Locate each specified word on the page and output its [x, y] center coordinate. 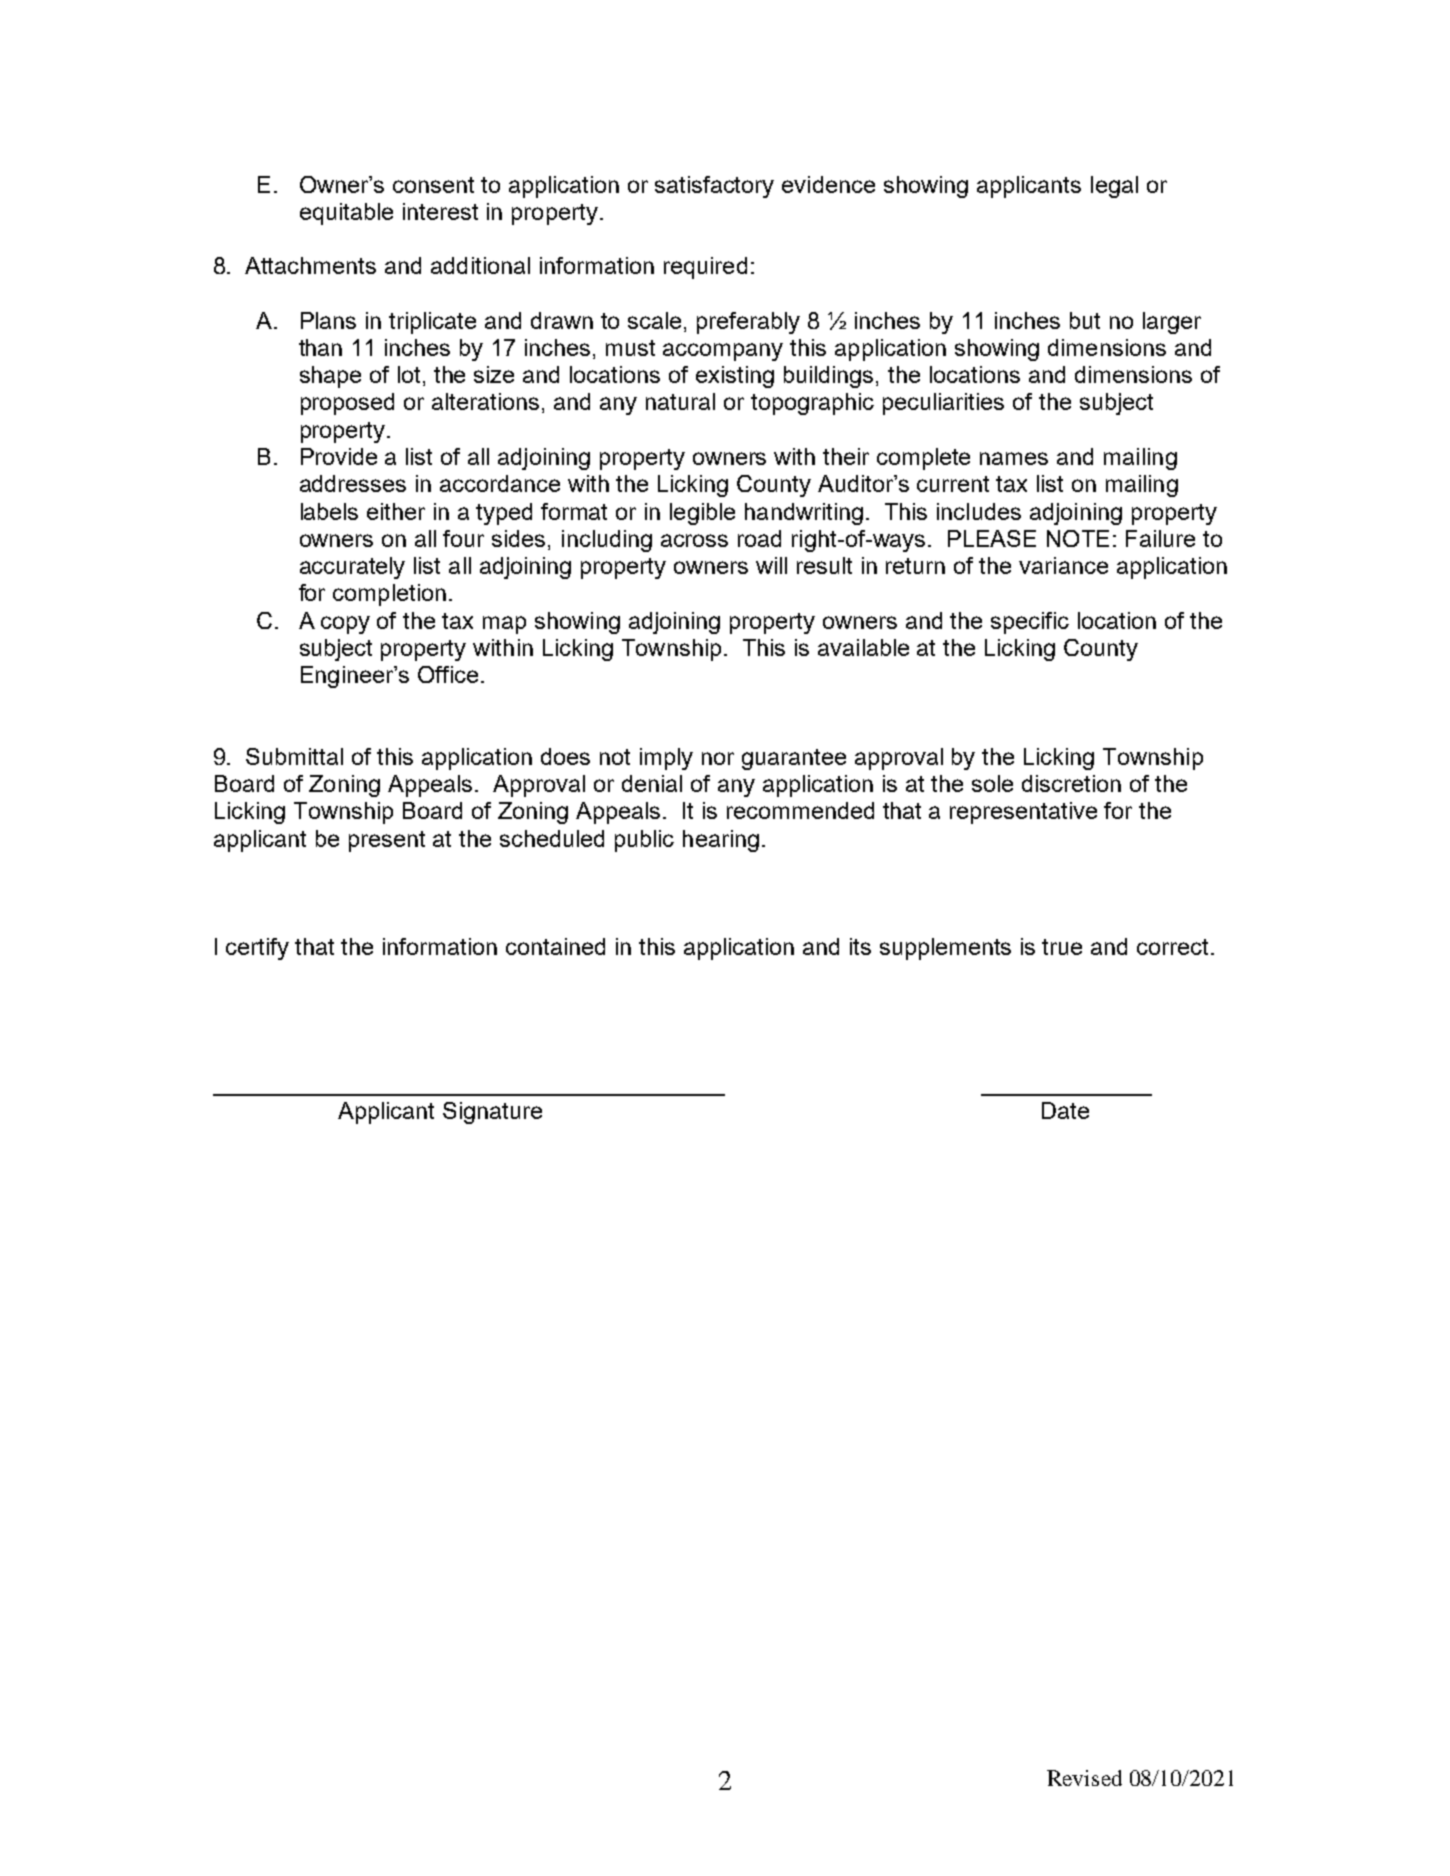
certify [257, 949]
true [1062, 947]
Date [1065, 1110]
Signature [492, 1113]
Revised [1084, 1778]
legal [1114, 187]
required [705, 268]
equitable [346, 214]
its [860, 946]
